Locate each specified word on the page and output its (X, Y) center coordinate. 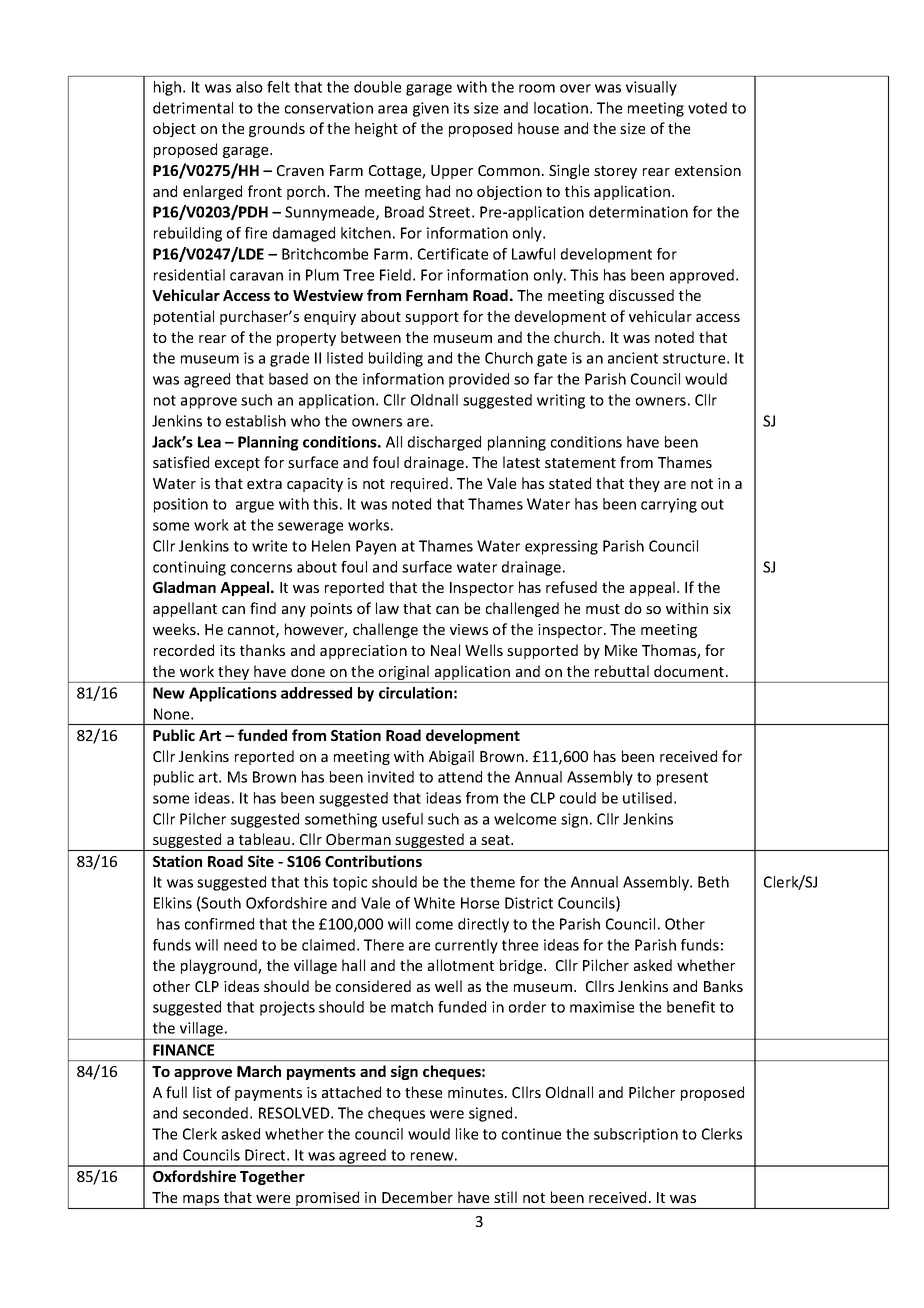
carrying (669, 505)
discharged (444, 443)
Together (272, 1177)
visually (651, 88)
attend (460, 777)
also (249, 87)
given (431, 109)
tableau (264, 839)
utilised (647, 798)
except (237, 464)
